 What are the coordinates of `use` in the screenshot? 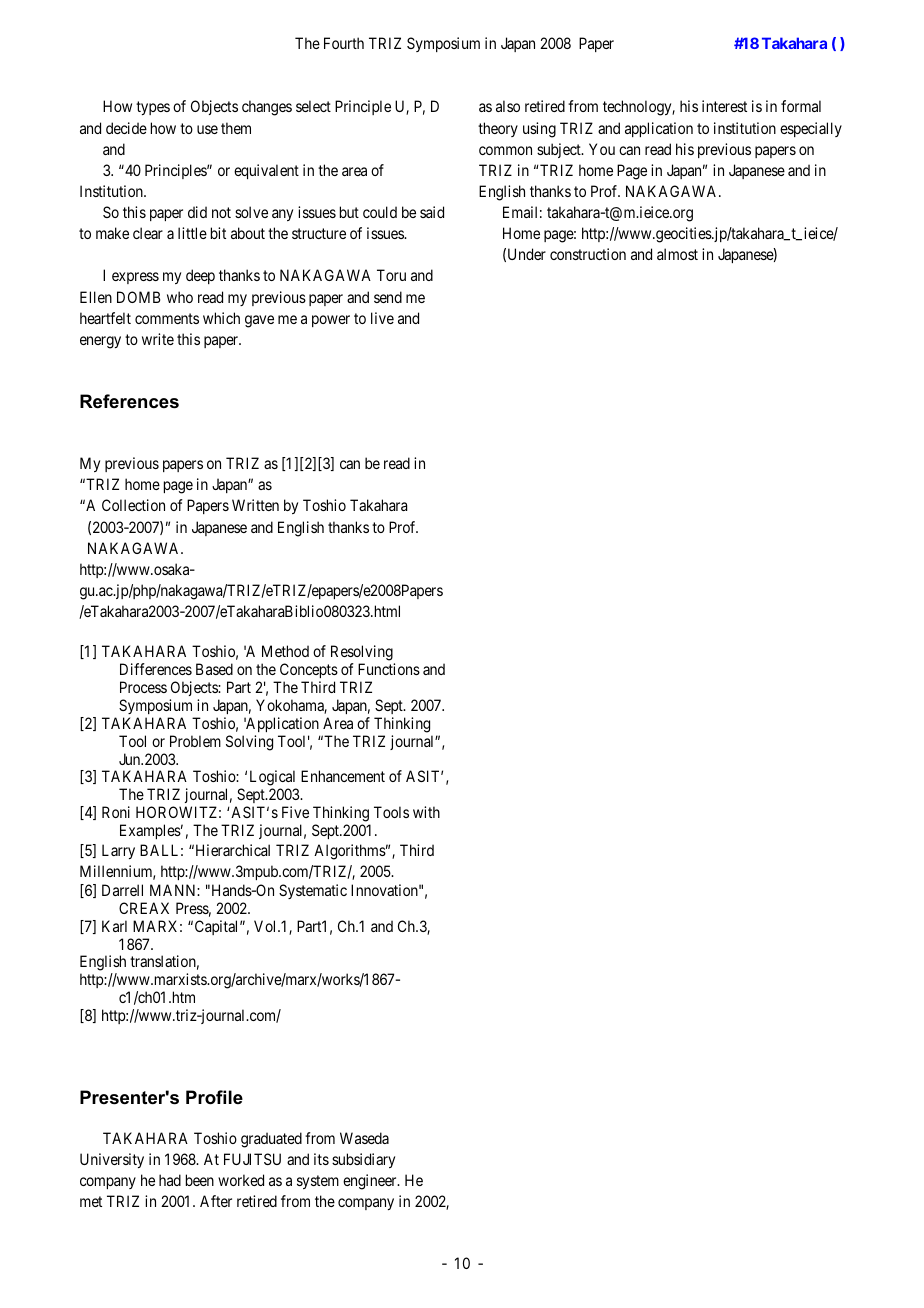 It's located at (207, 129).
